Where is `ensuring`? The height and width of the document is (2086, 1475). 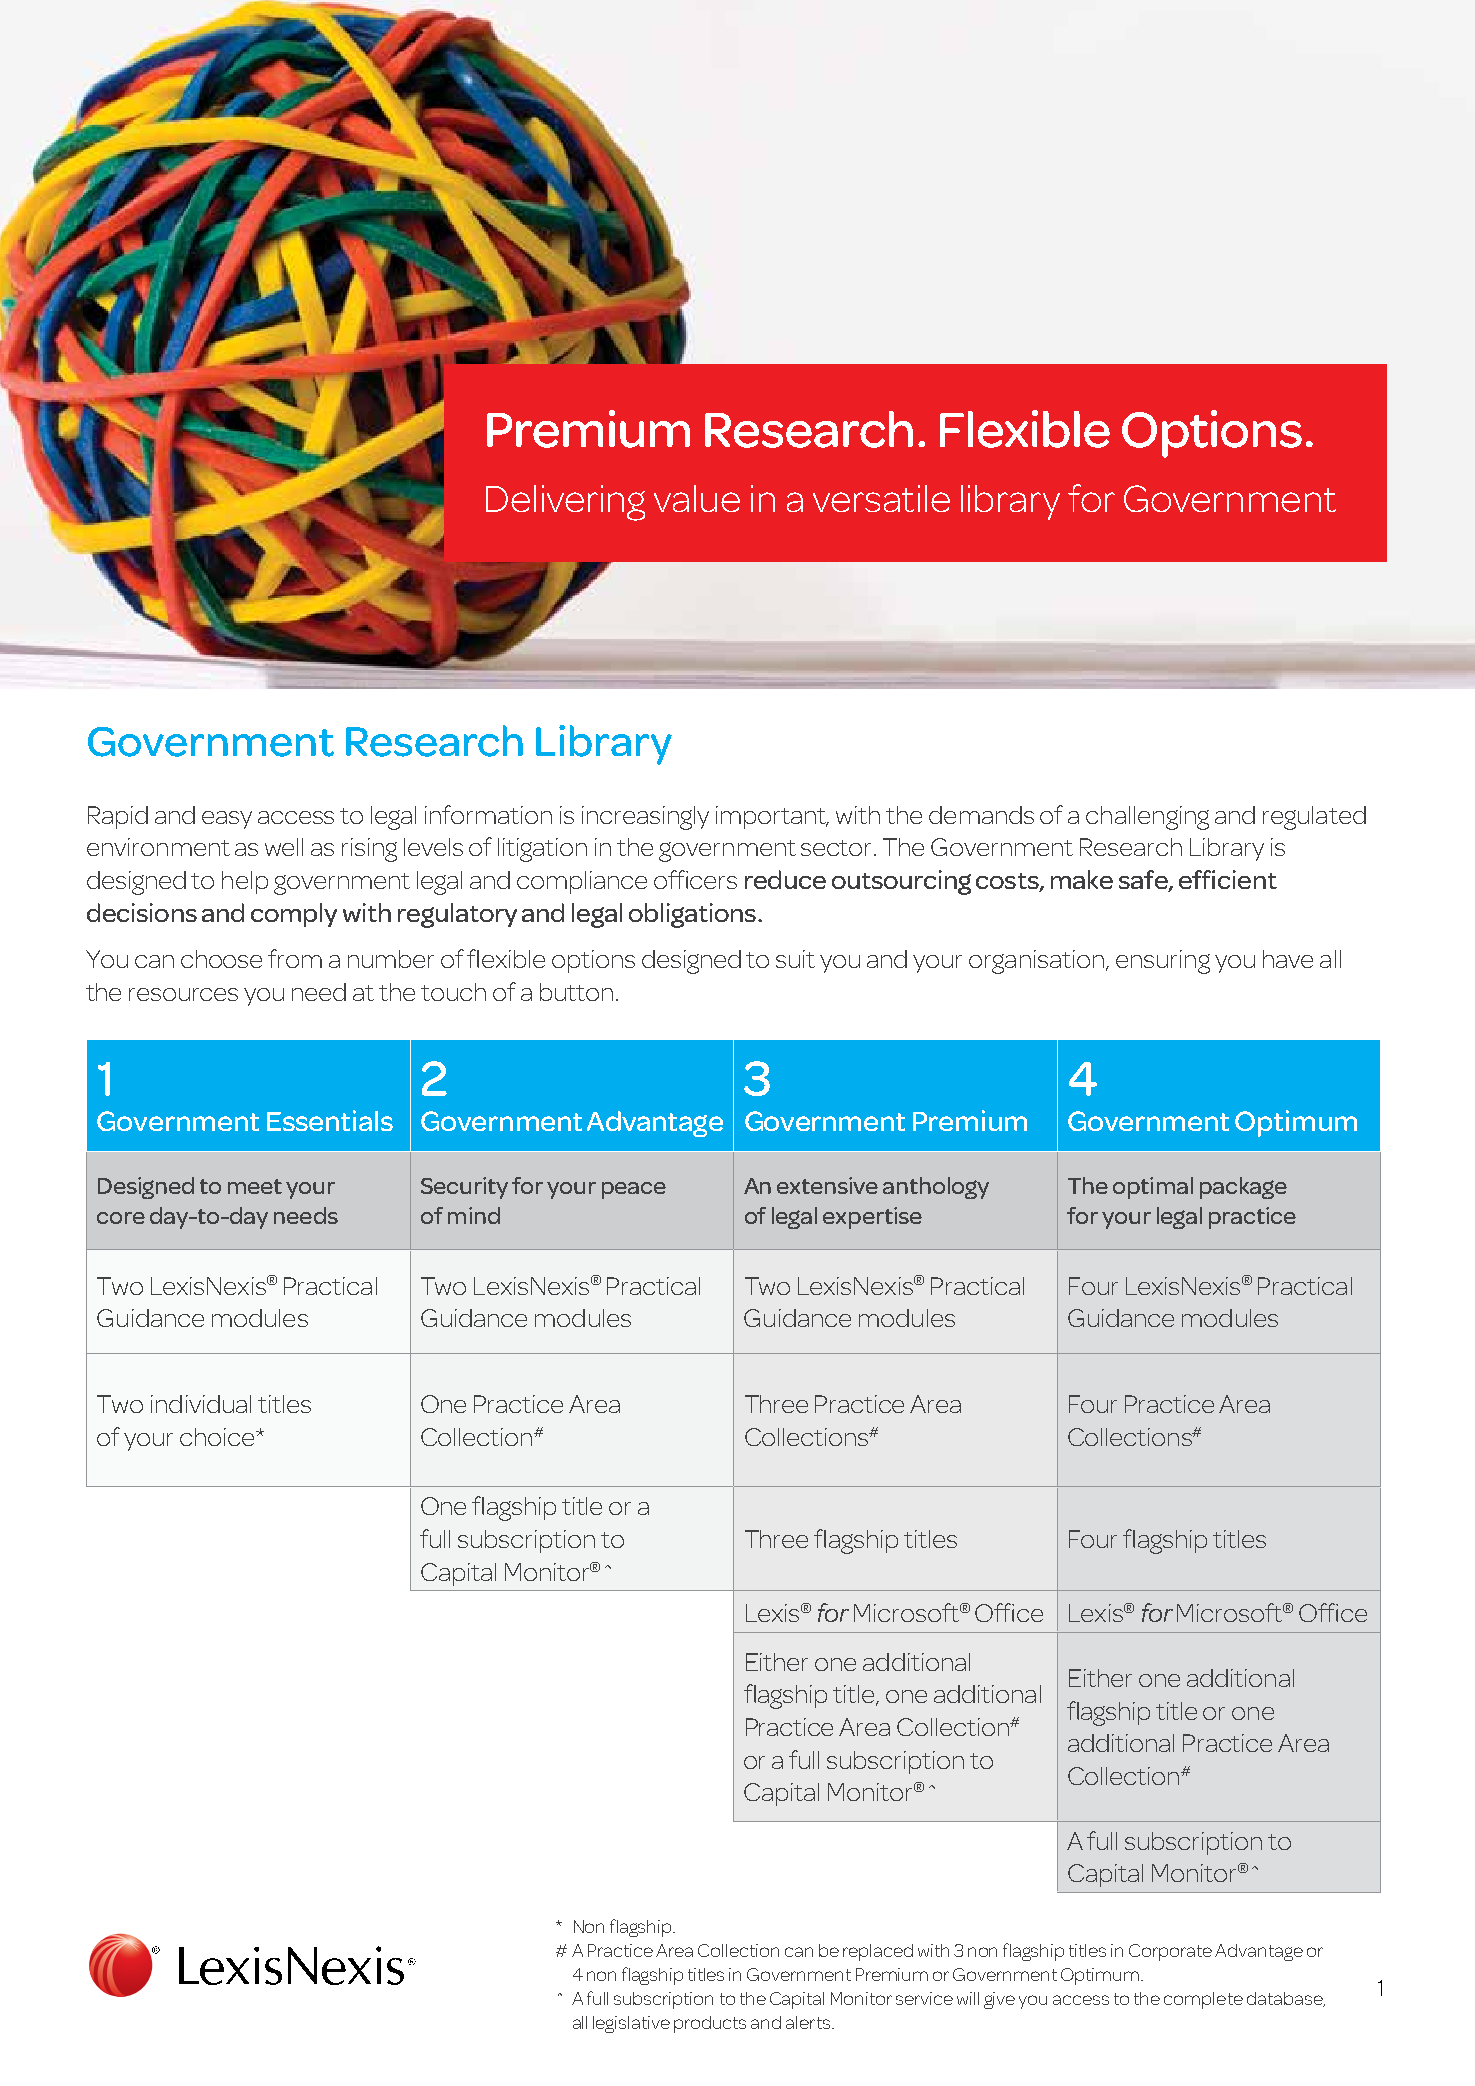
ensuring is located at coordinates (1163, 962).
